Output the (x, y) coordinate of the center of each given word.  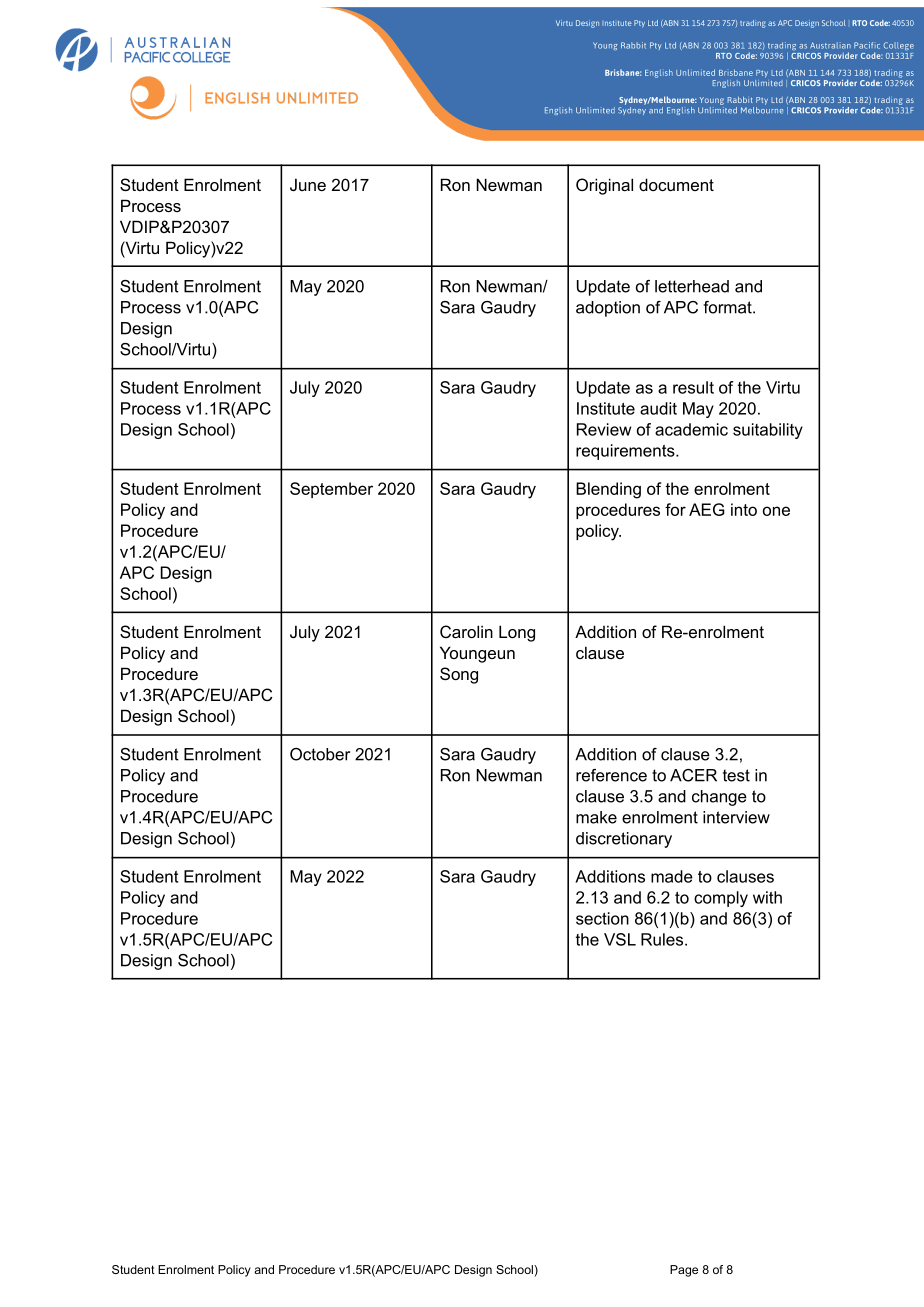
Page (684, 1271)
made (672, 876)
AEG (706, 509)
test (736, 775)
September (331, 490)
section (602, 918)
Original (604, 186)
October (320, 754)
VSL (620, 939)
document (676, 184)
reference (611, 775)
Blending (608, 490)
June (308, 184)
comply (721, 899)
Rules (663, 939)
